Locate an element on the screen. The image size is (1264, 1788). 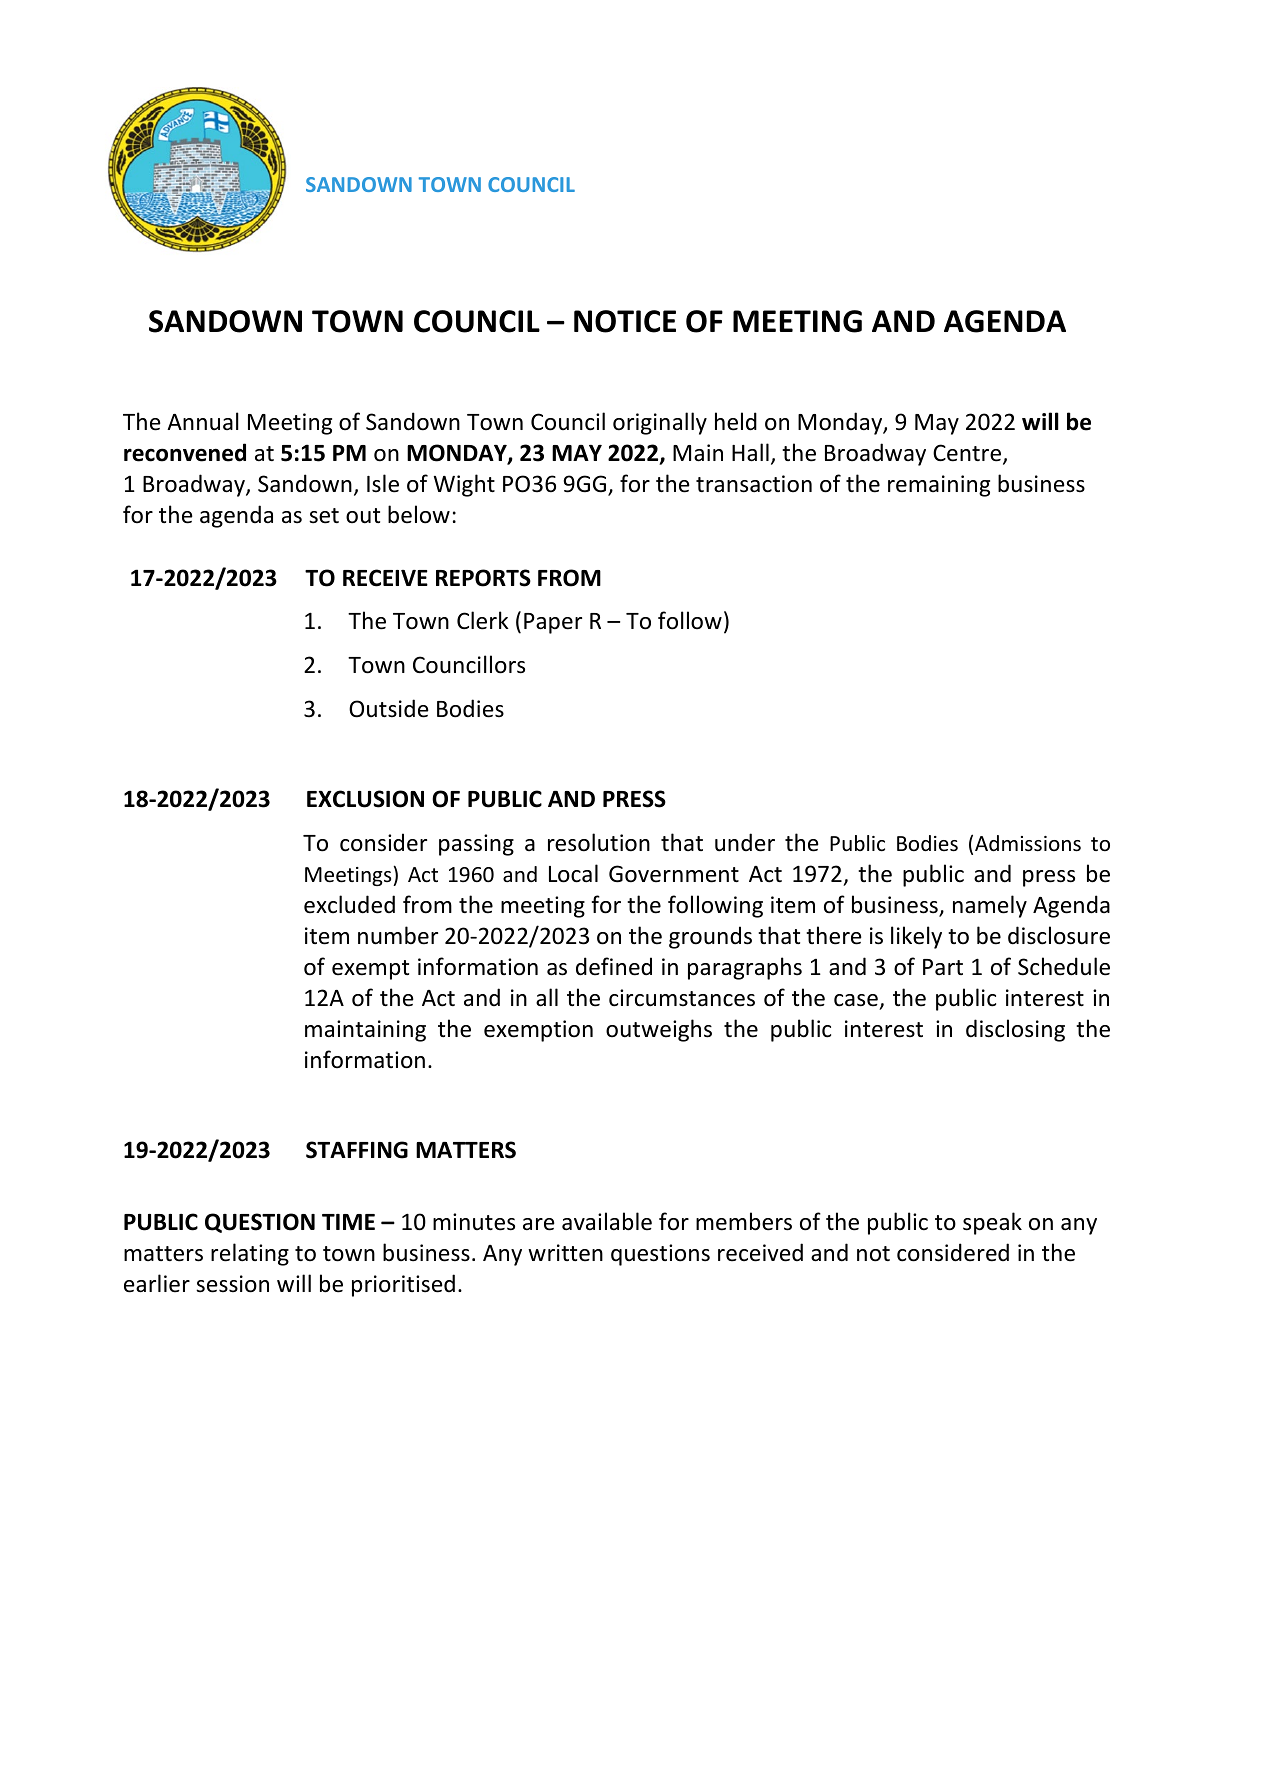
speak is located at coordinates (992, 1223).
